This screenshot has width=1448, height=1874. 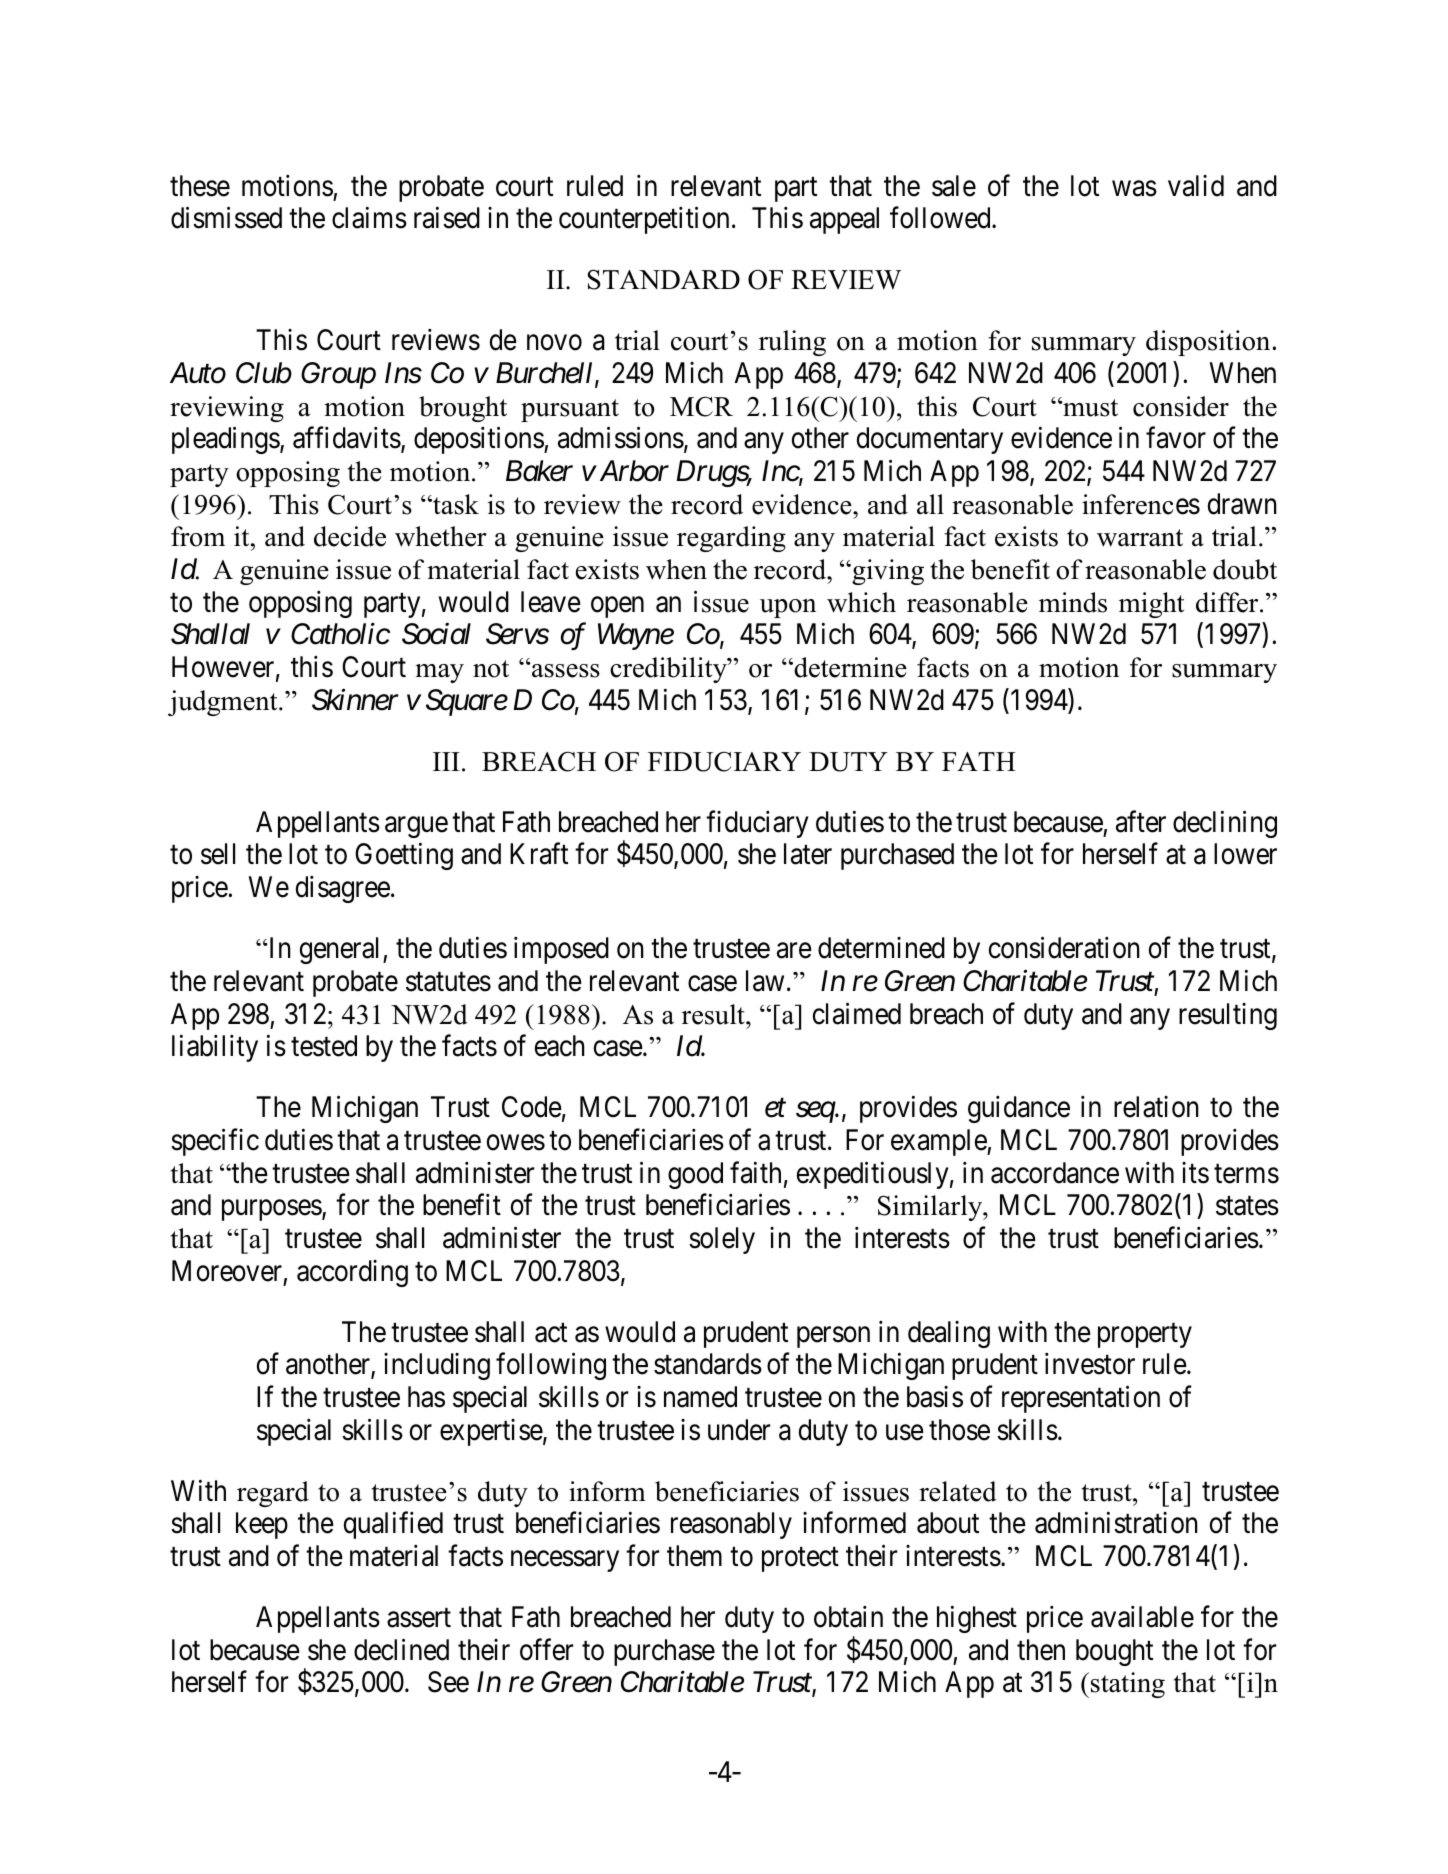 I want to click on upon, so click(x=788, y=608).
